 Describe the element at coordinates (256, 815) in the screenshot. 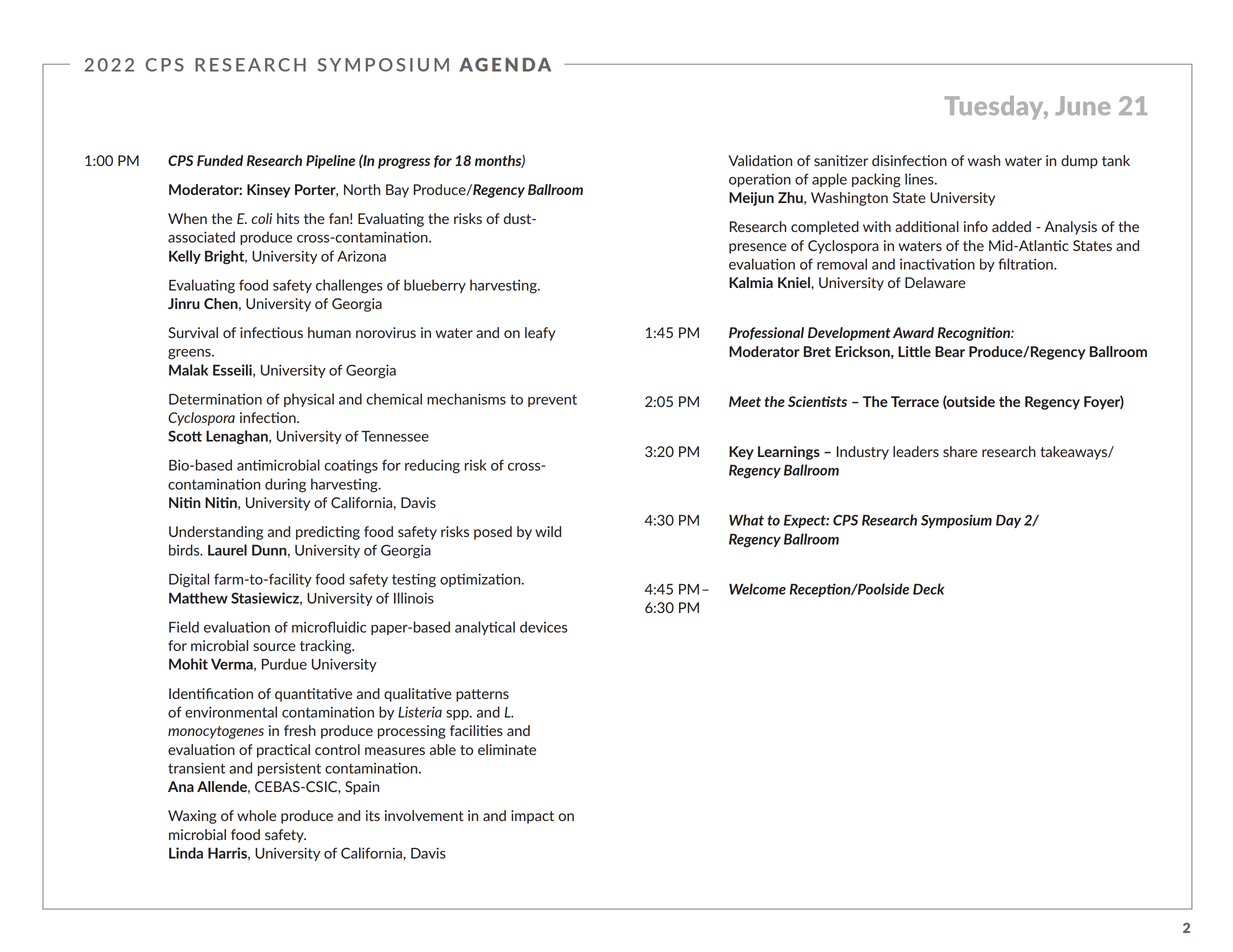

I see `whole` at that location.
